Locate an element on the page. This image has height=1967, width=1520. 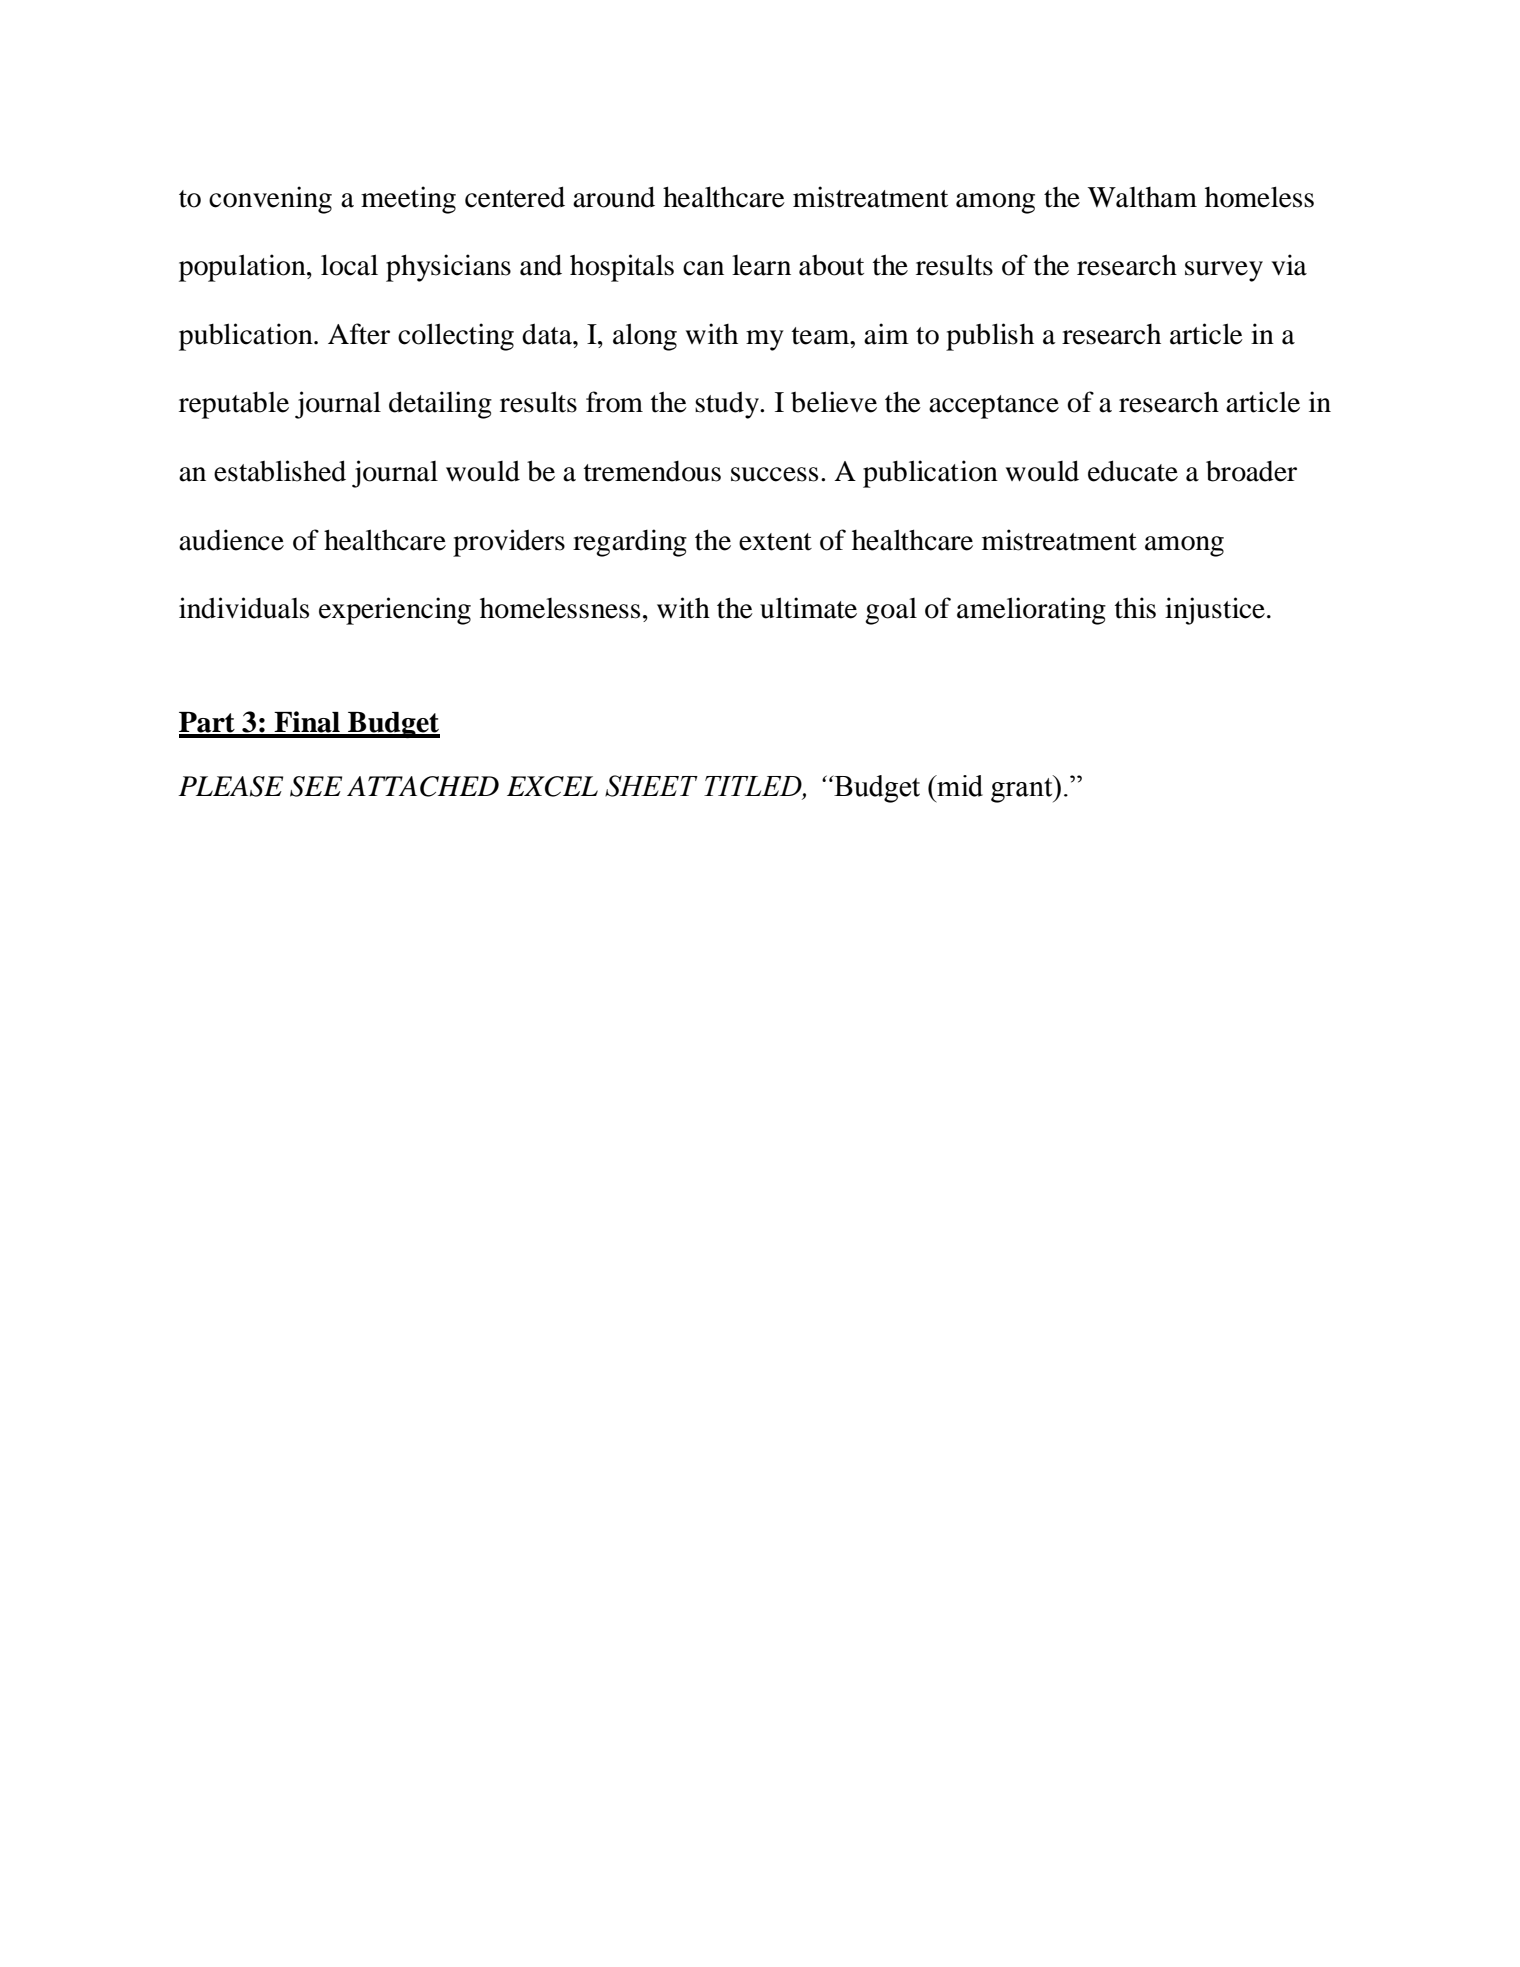
success is located at coordinates (774, 474).
